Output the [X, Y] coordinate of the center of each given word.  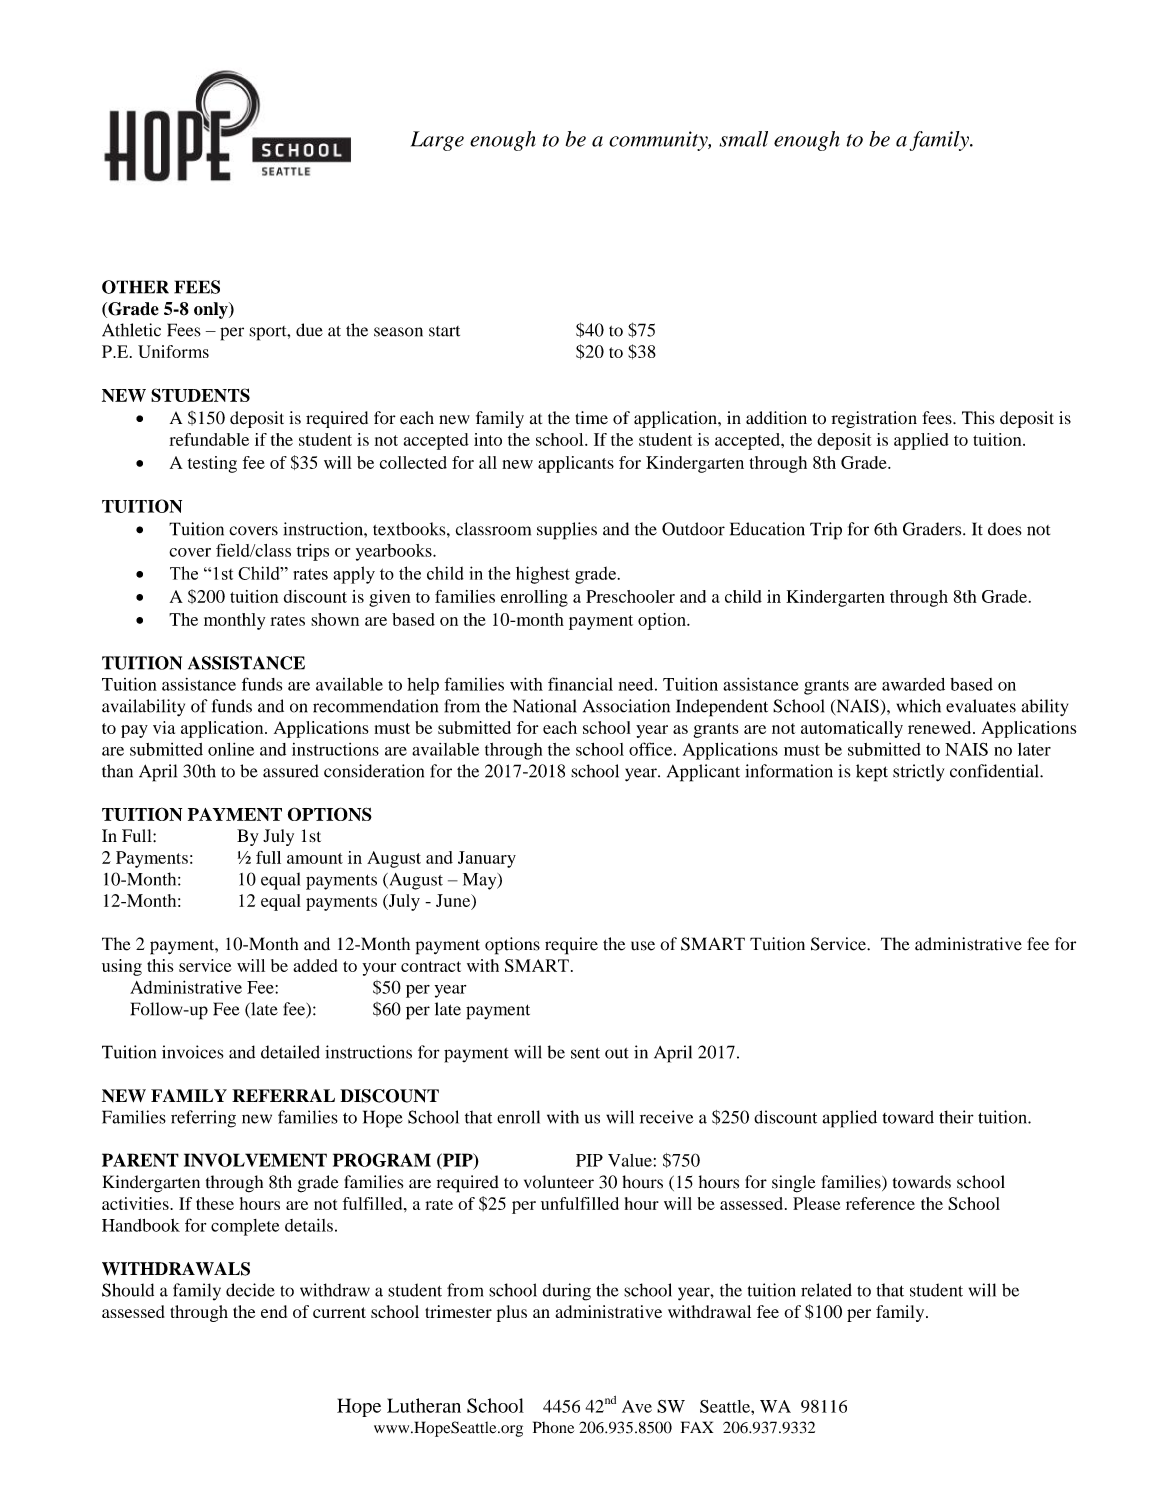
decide [250, 1290]
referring [203, 1119]
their [956, 1117]
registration [874, 419]
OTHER [135, 287]
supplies [567, 531]
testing [212, 464]
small [743, 139]
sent [585, 1053]
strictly [918, 773]
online [231, 749]
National [544, 706]
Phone [553, 1427]
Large [437, 141]
